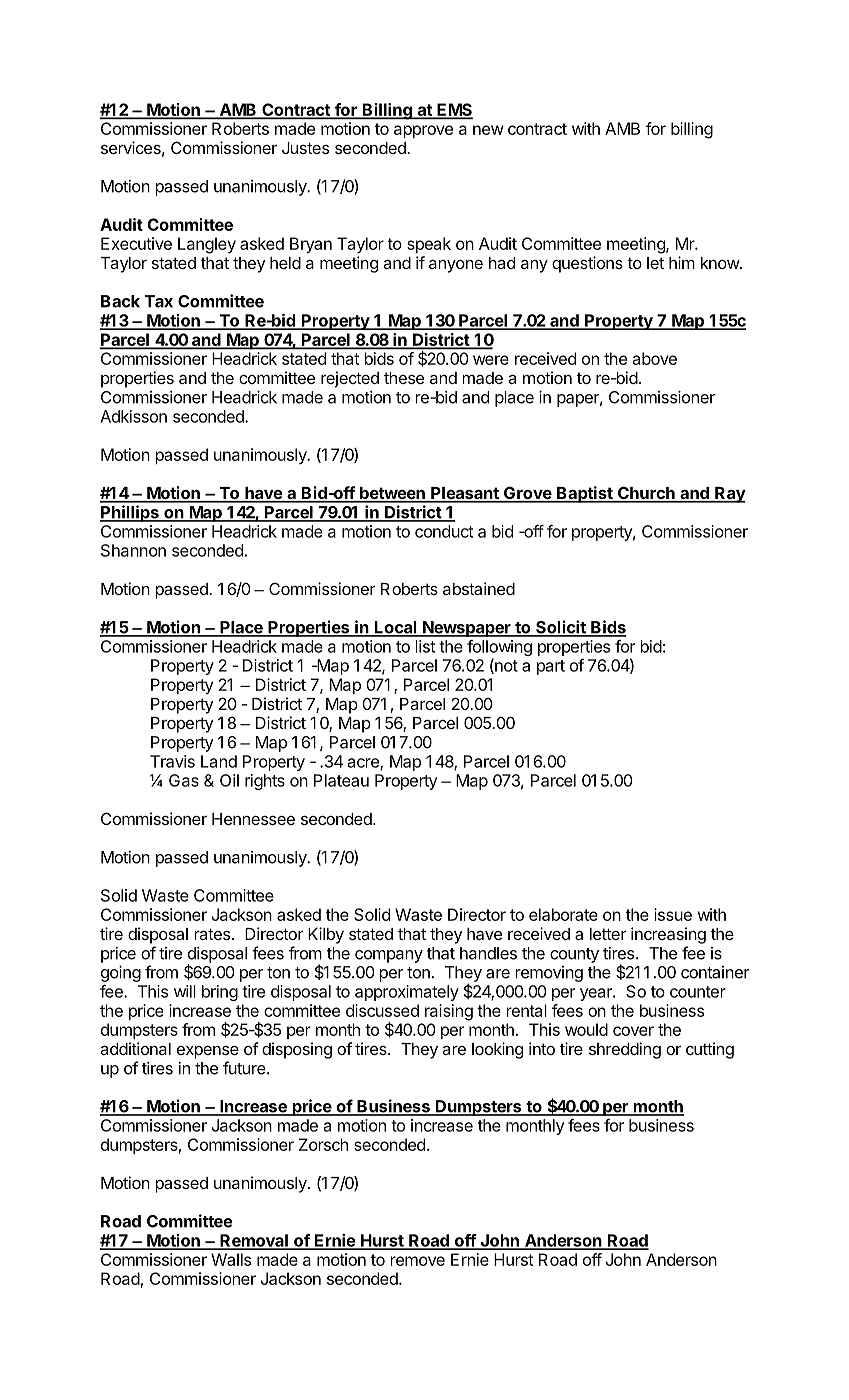  I want to click on Langley, so click(207, 245).
